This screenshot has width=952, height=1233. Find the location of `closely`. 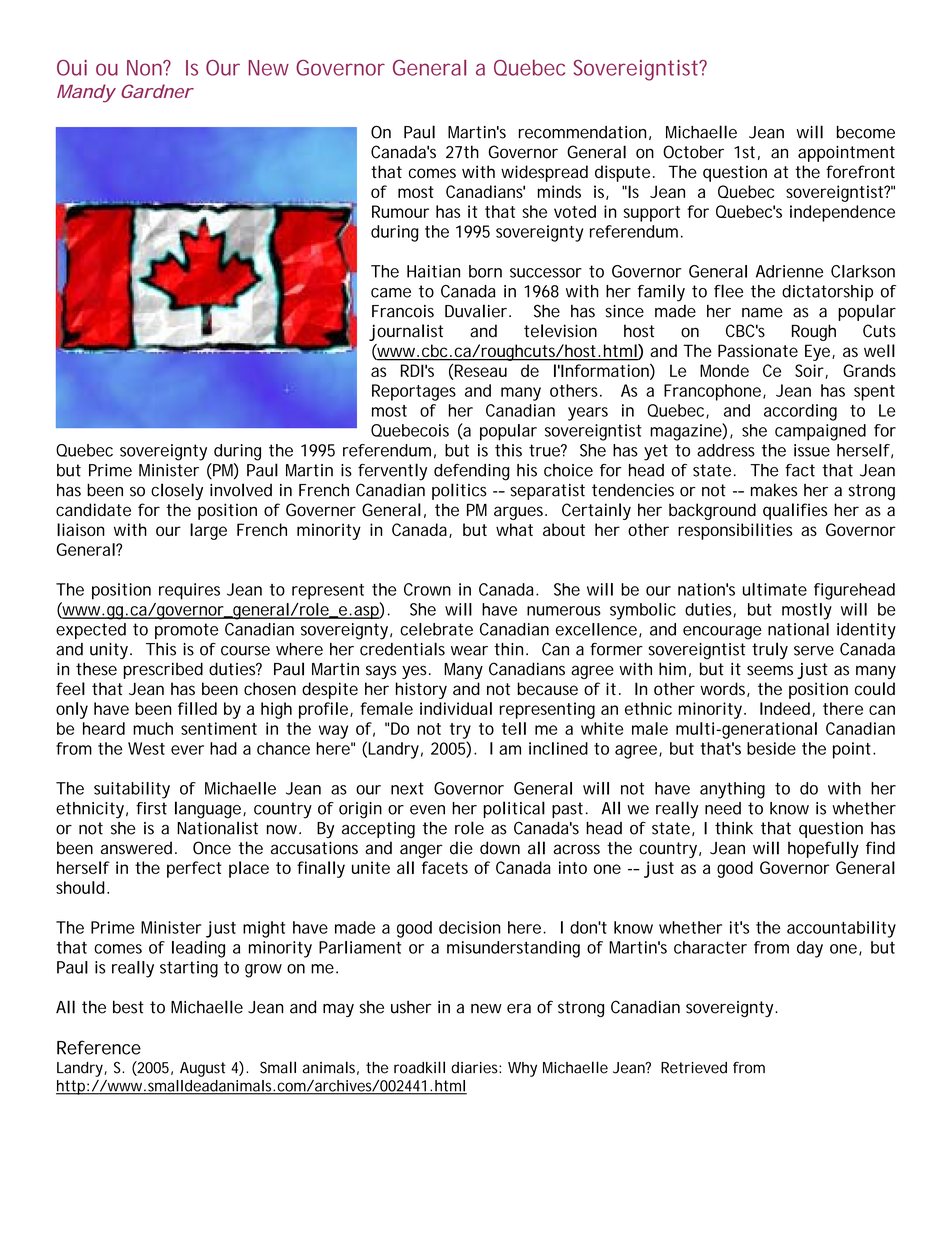

closely is located at coordinates (177, 491).
